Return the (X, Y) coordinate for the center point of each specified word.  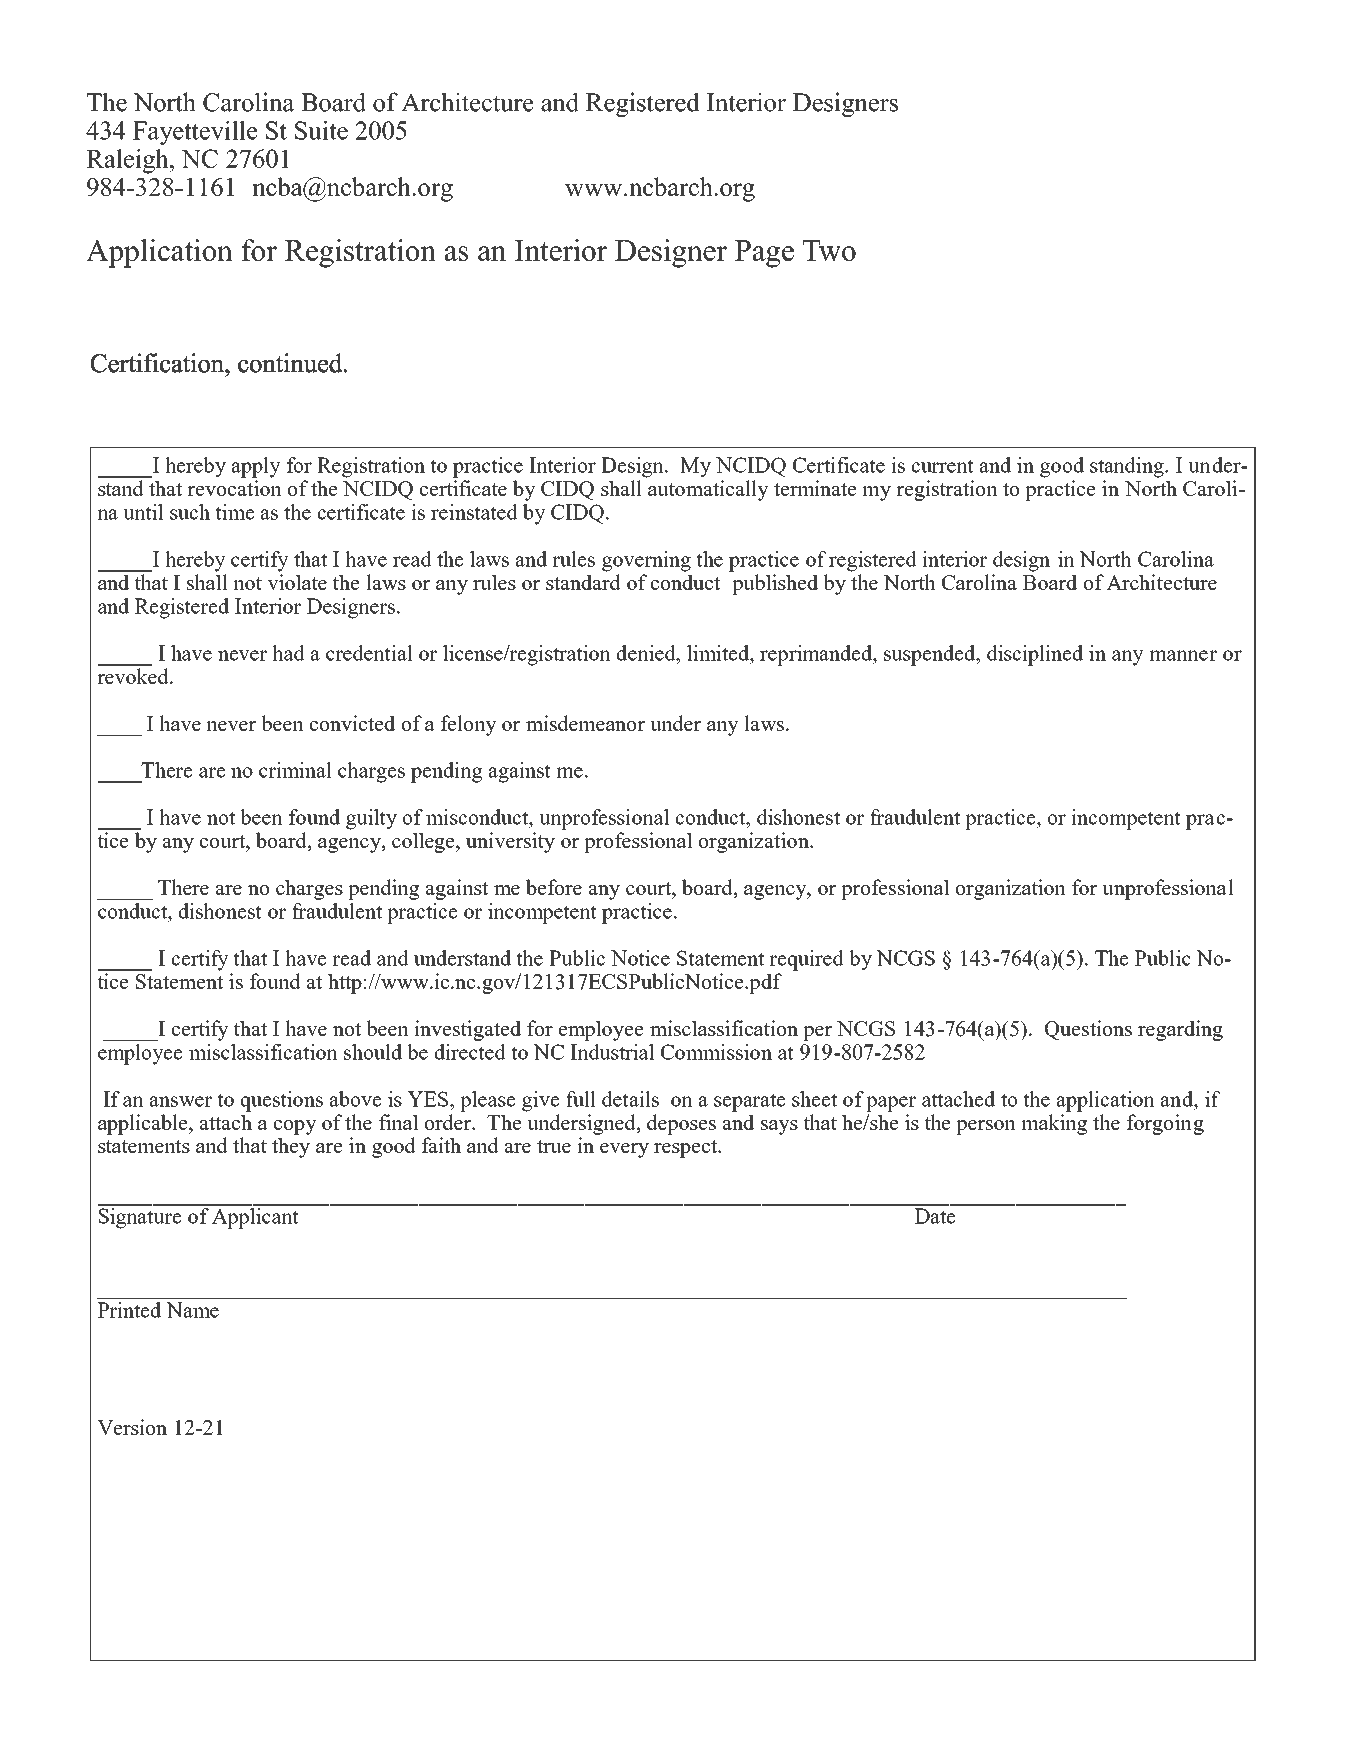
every (624, 1150)
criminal (295, 770)
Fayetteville (195, 133)
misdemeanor (585, 723)
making (1054, 1124)
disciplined (1035, 655)
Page (764, 254)
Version (132, 1427)
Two (829, 250)
